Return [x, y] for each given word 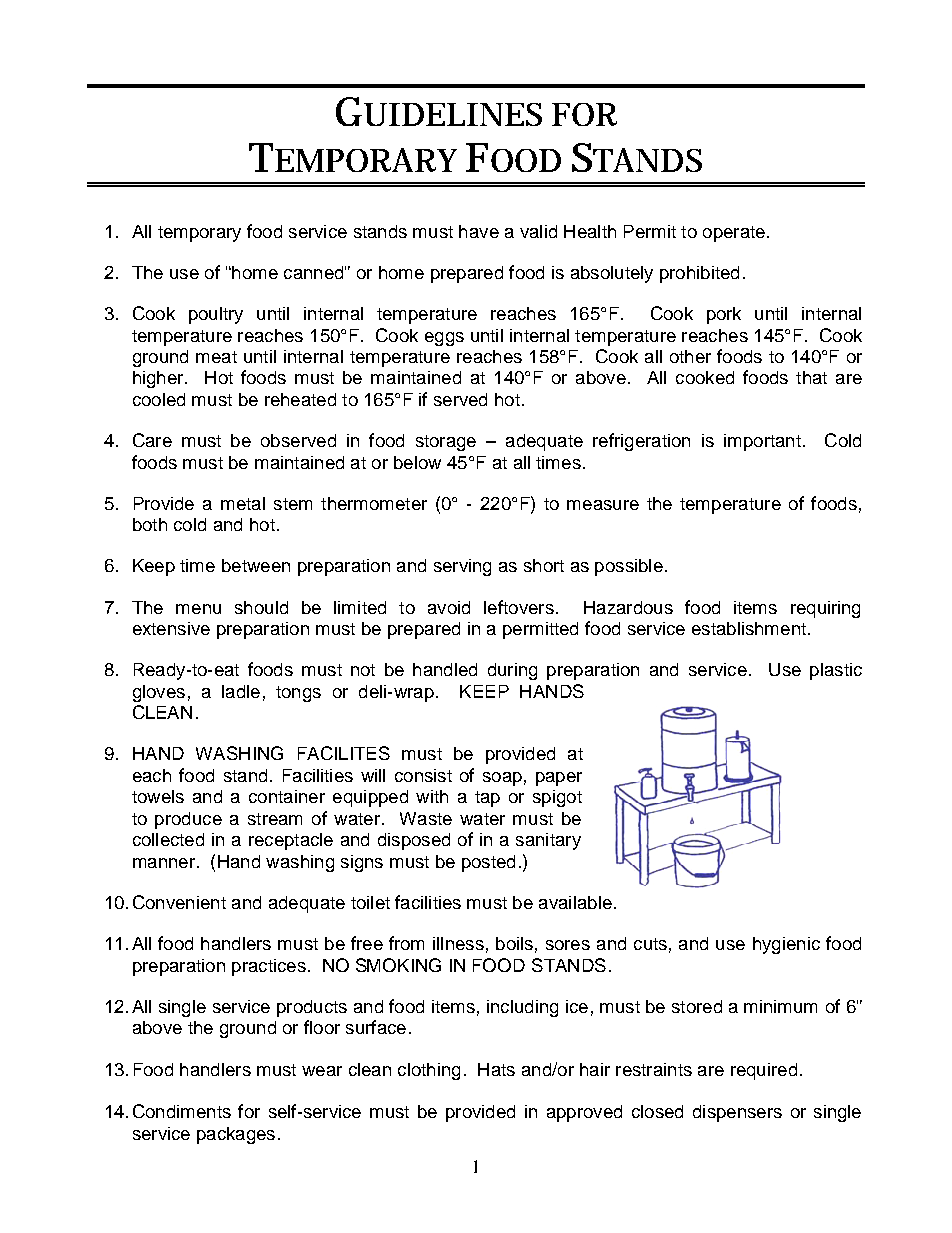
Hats [496, 1069]
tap [487, 799]
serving [462, 567]
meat [216, 357]
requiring [825, 609]
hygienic [786, 945]
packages [236, 1135]
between [256, 565]
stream [275, 819]
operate [734, 234]
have [479, 231]
